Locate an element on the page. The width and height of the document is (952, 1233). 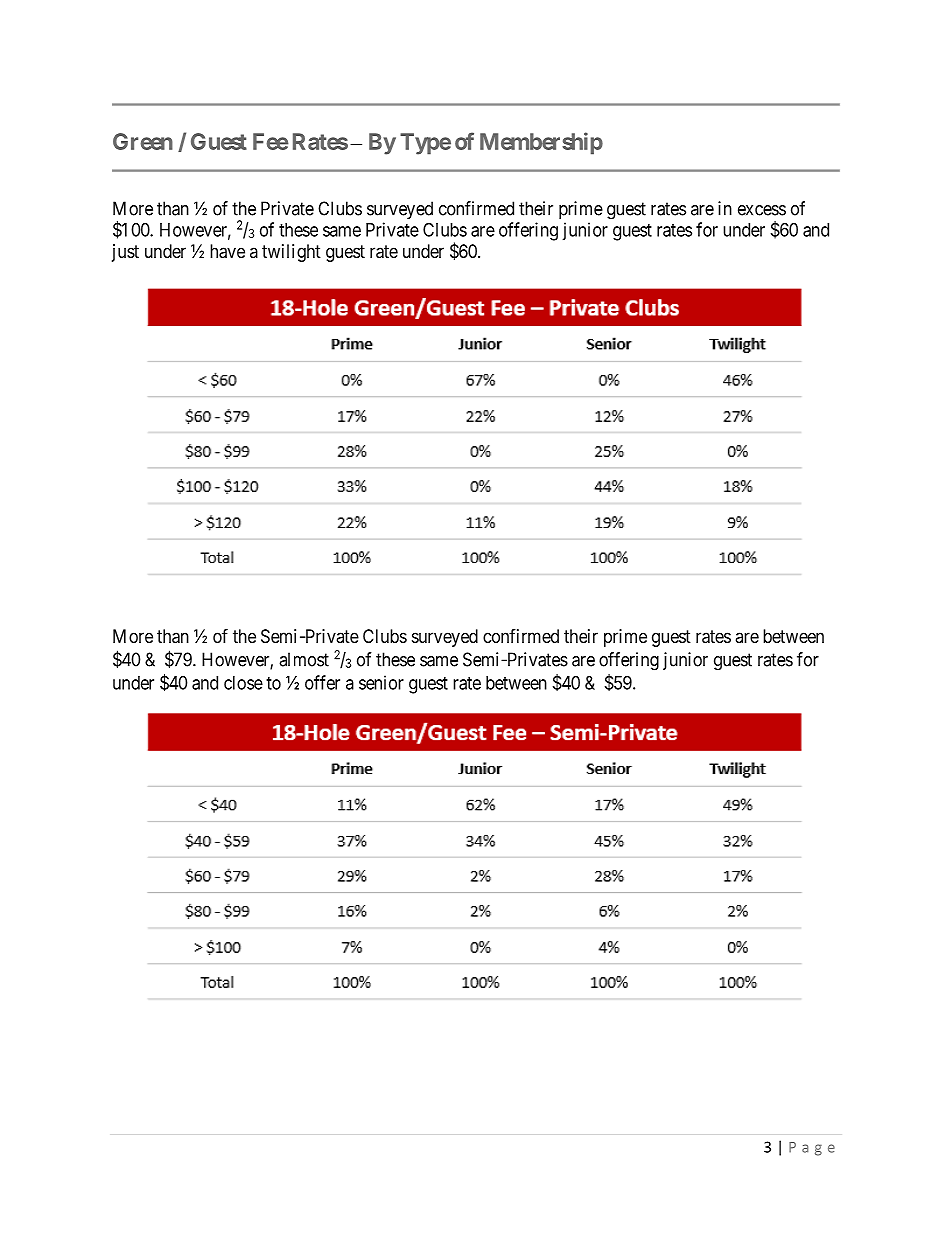
twilight is located at coordinates (291, 253).
